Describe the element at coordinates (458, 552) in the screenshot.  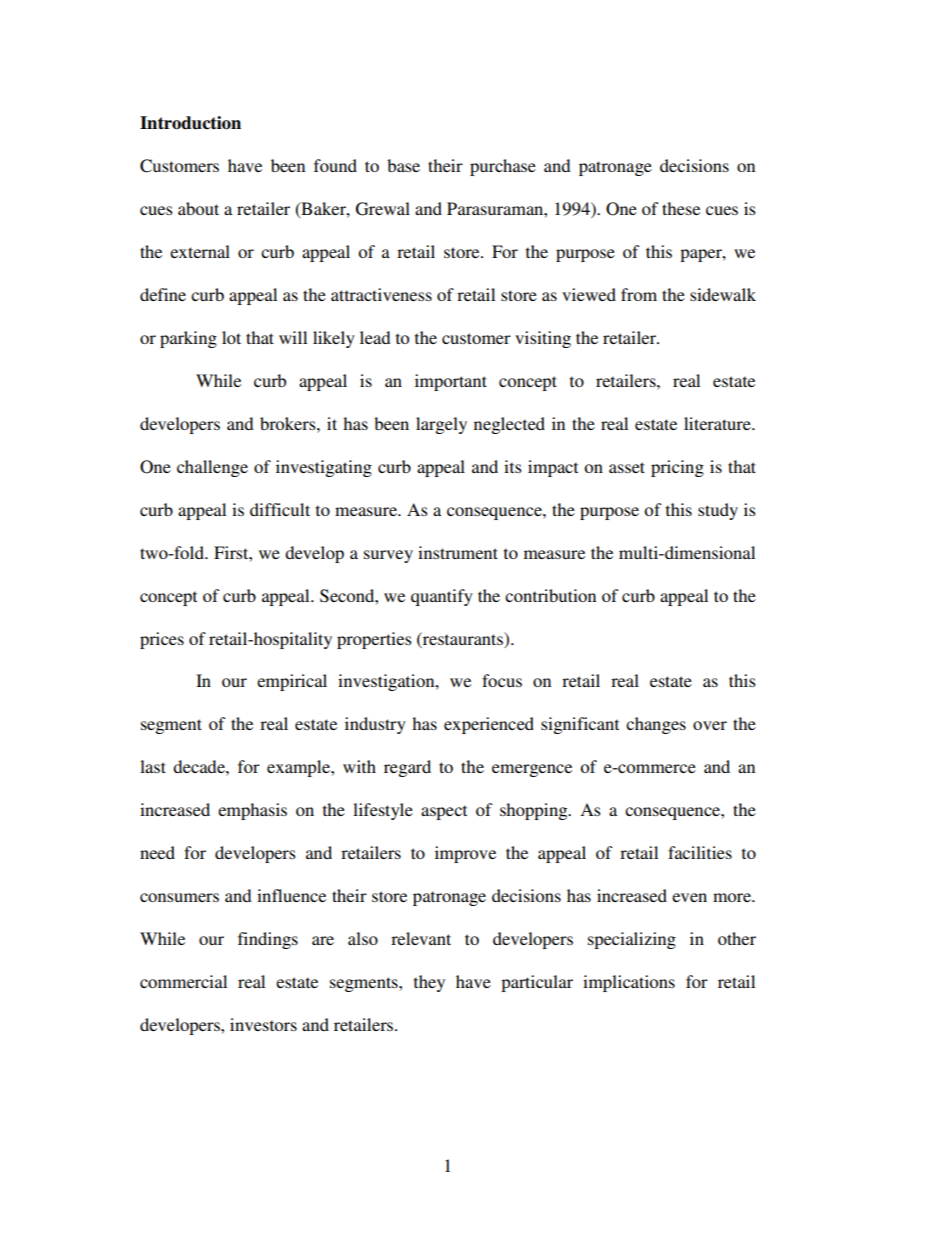
I see `instrument` at that location.
